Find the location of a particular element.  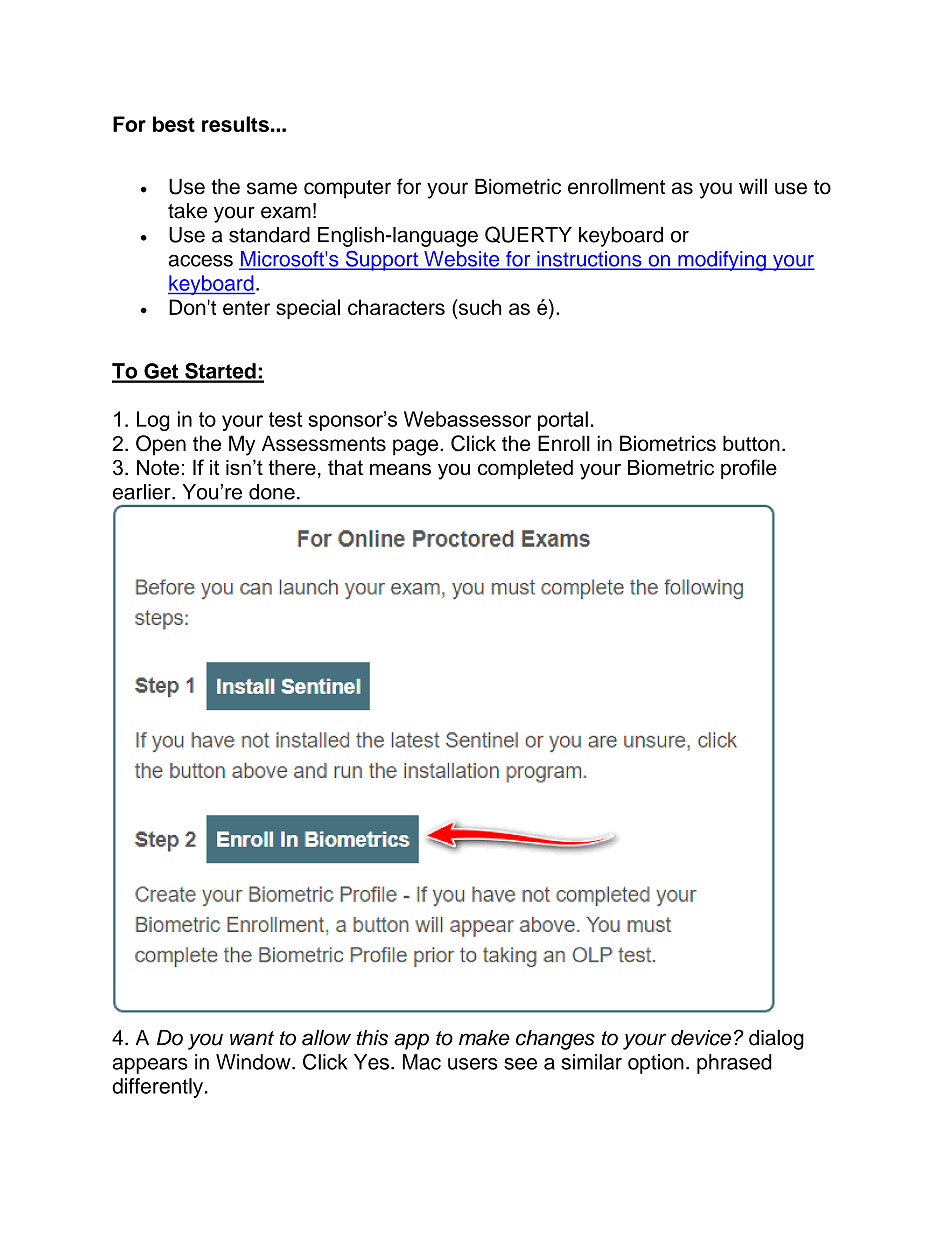

Open is located at coordinates (161, 445).
